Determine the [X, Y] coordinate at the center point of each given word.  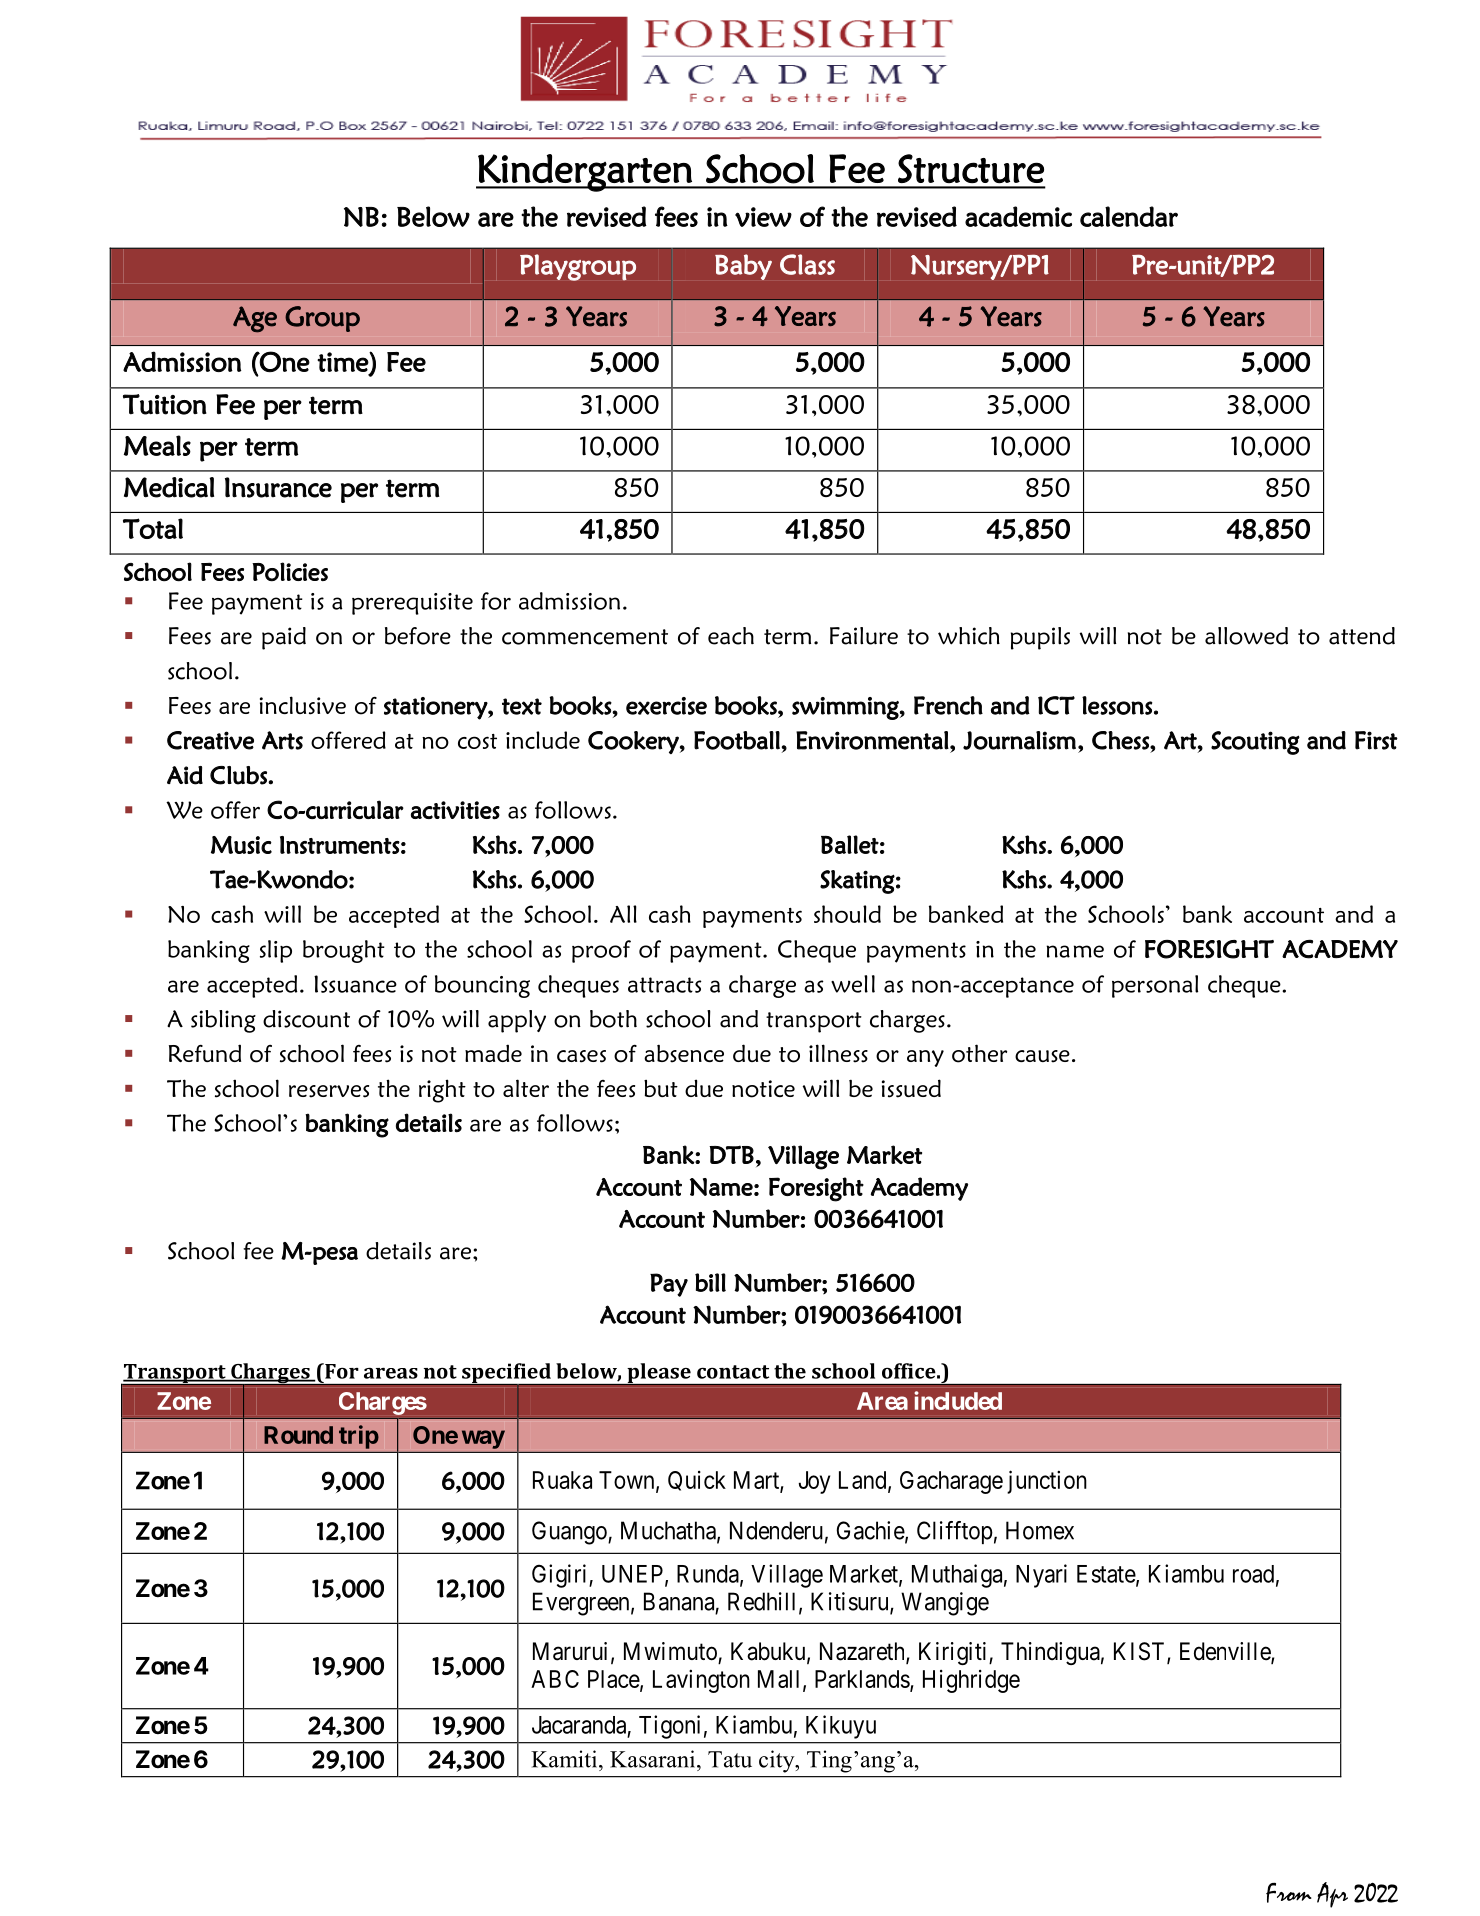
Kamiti [565, 1759]
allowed [1246, 636]
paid [284, 638]
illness [838, 1053]
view [763, 217]
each [731, 636]
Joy [814, 1482]
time [343, 363]
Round [298, 1435]
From [1289, 1892]
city [778, 1761]
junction [1047, 1482]
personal [1155, 986]
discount [306, 1019]
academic [1018, 216]
